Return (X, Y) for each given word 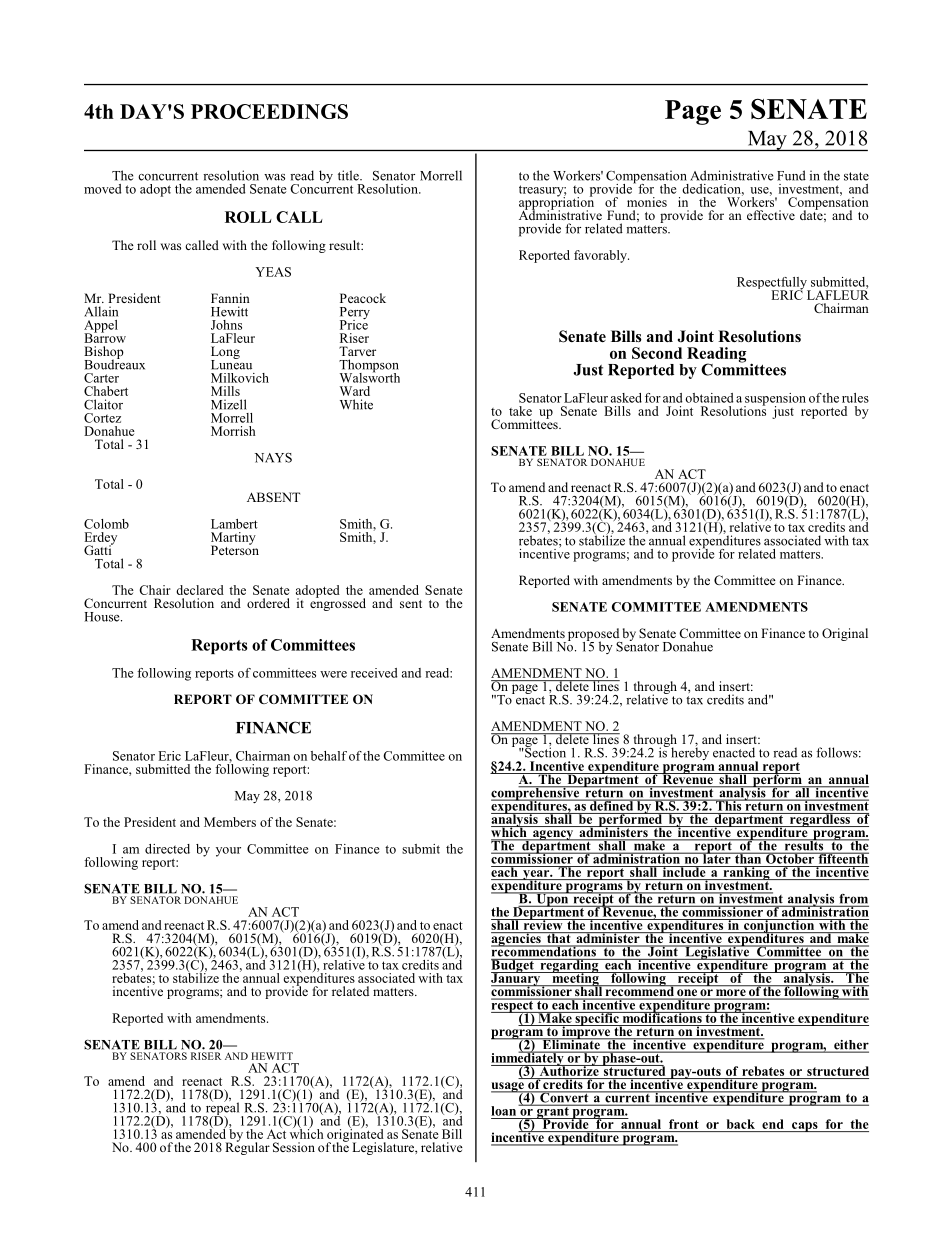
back (741, 1124)
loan (505, 1110)
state (856, 176)
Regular (247, 1147)
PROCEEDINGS (269, 111)
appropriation (556, 203)
